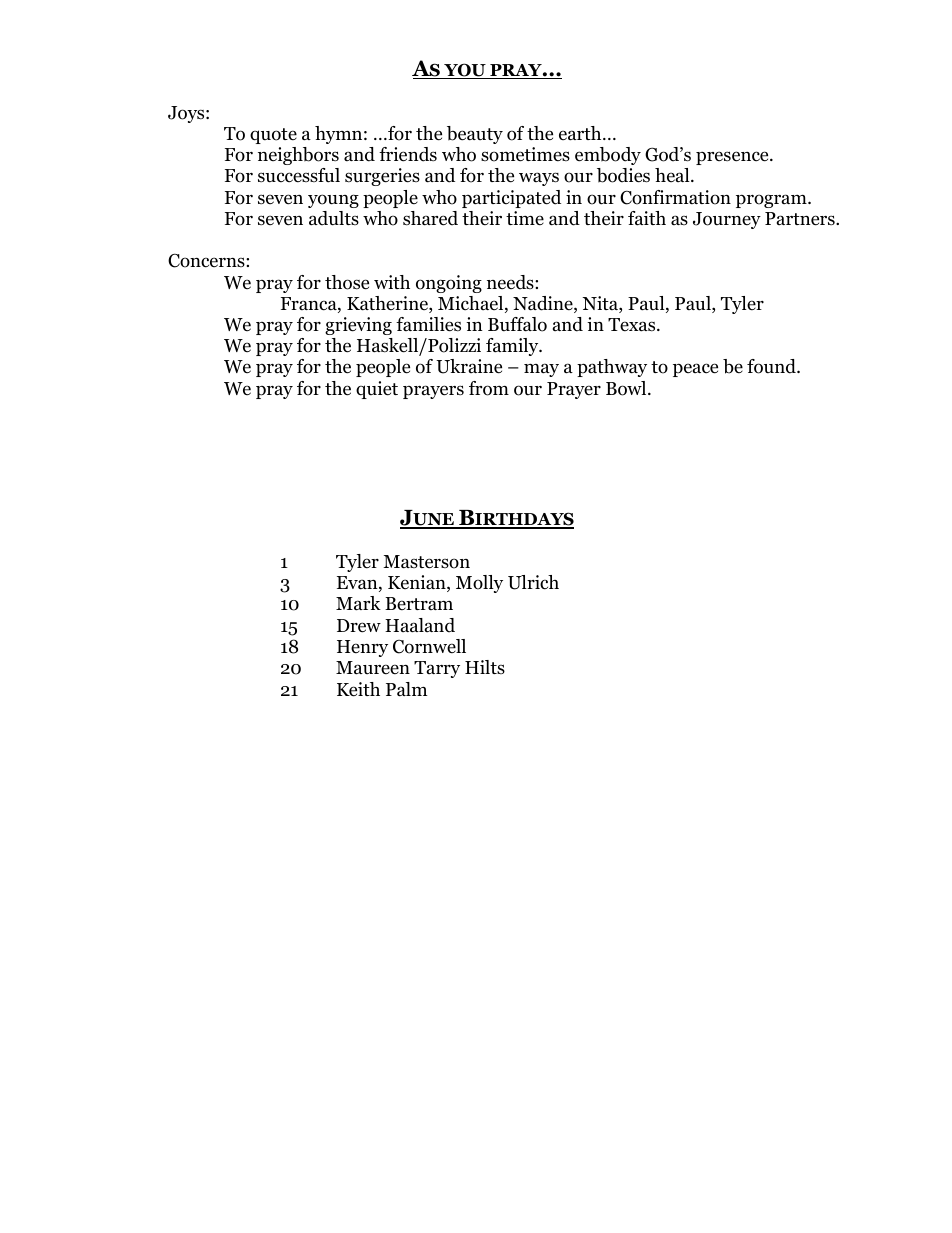 The height and width of the screenshot is (1233, 952). What do you see at coordinates (298, 156) in the screenshot?
I see `neighbors` at bounding box center [298, 156].
